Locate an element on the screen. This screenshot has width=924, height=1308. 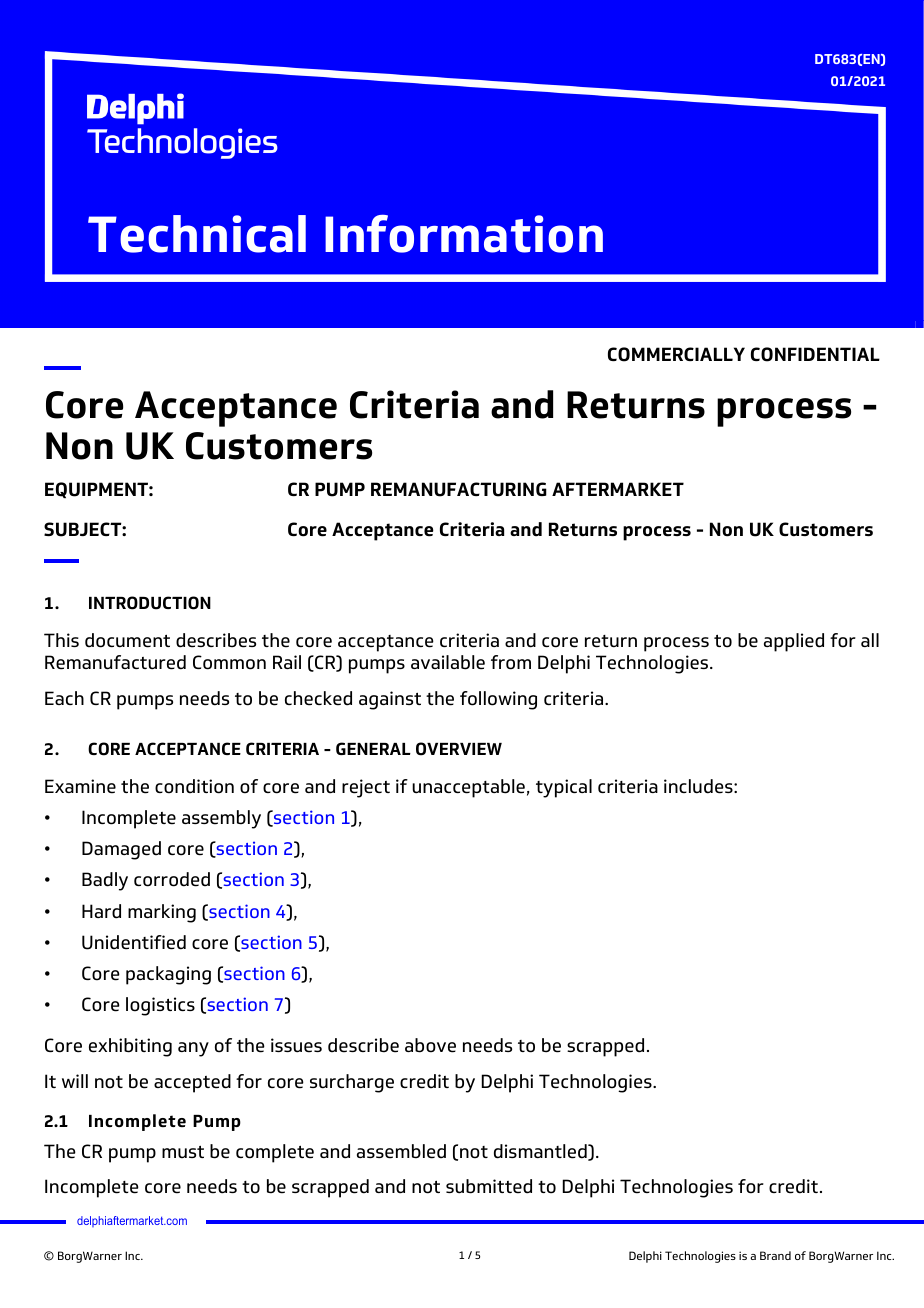
applied is located at coordinates (794, 642).
